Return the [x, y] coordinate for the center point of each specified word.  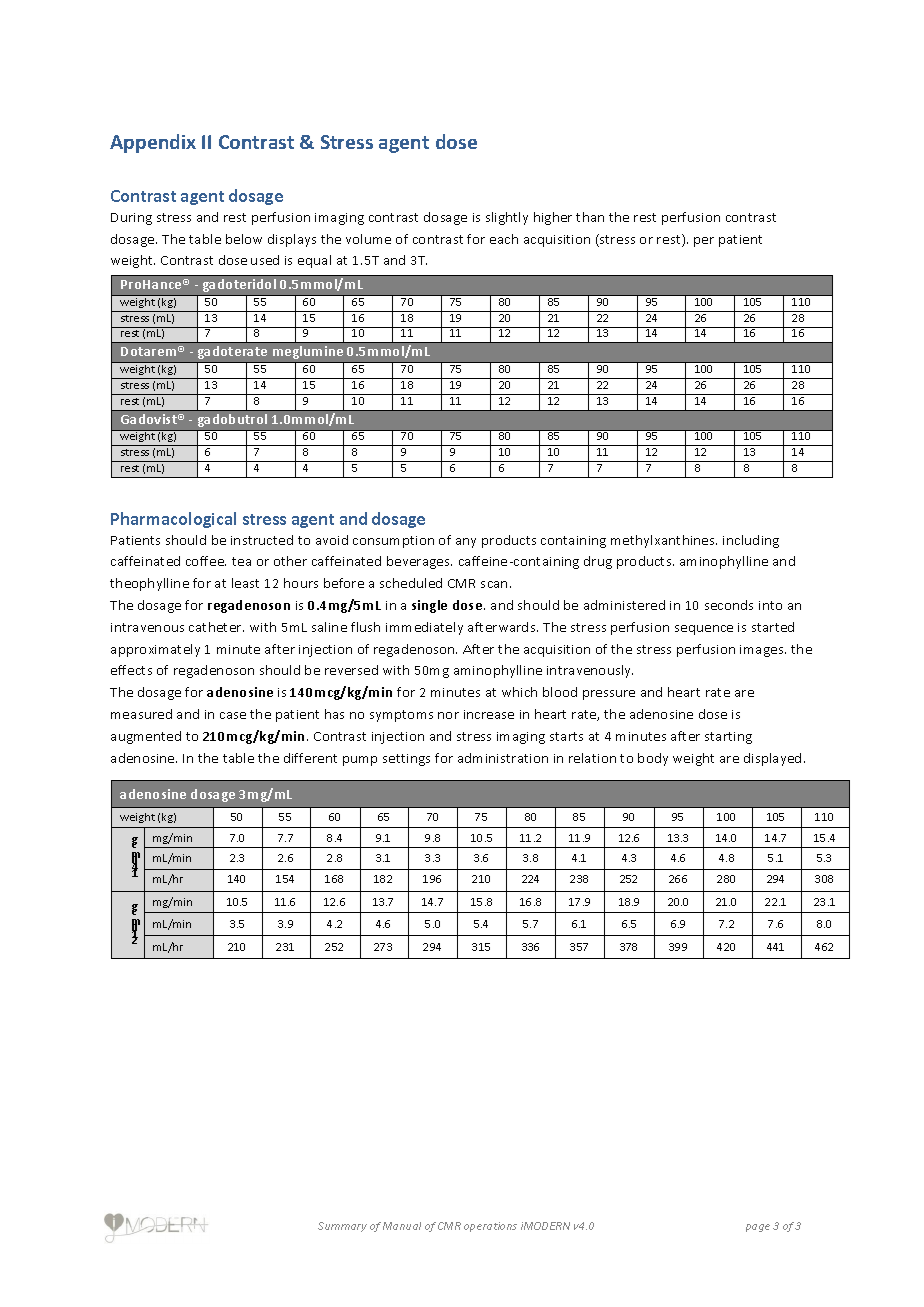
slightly [507, 218]
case [233, 715]
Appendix [153, 143]
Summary [342, 1227]
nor [448, 715]
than [590, 217]
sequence [704, 630]
